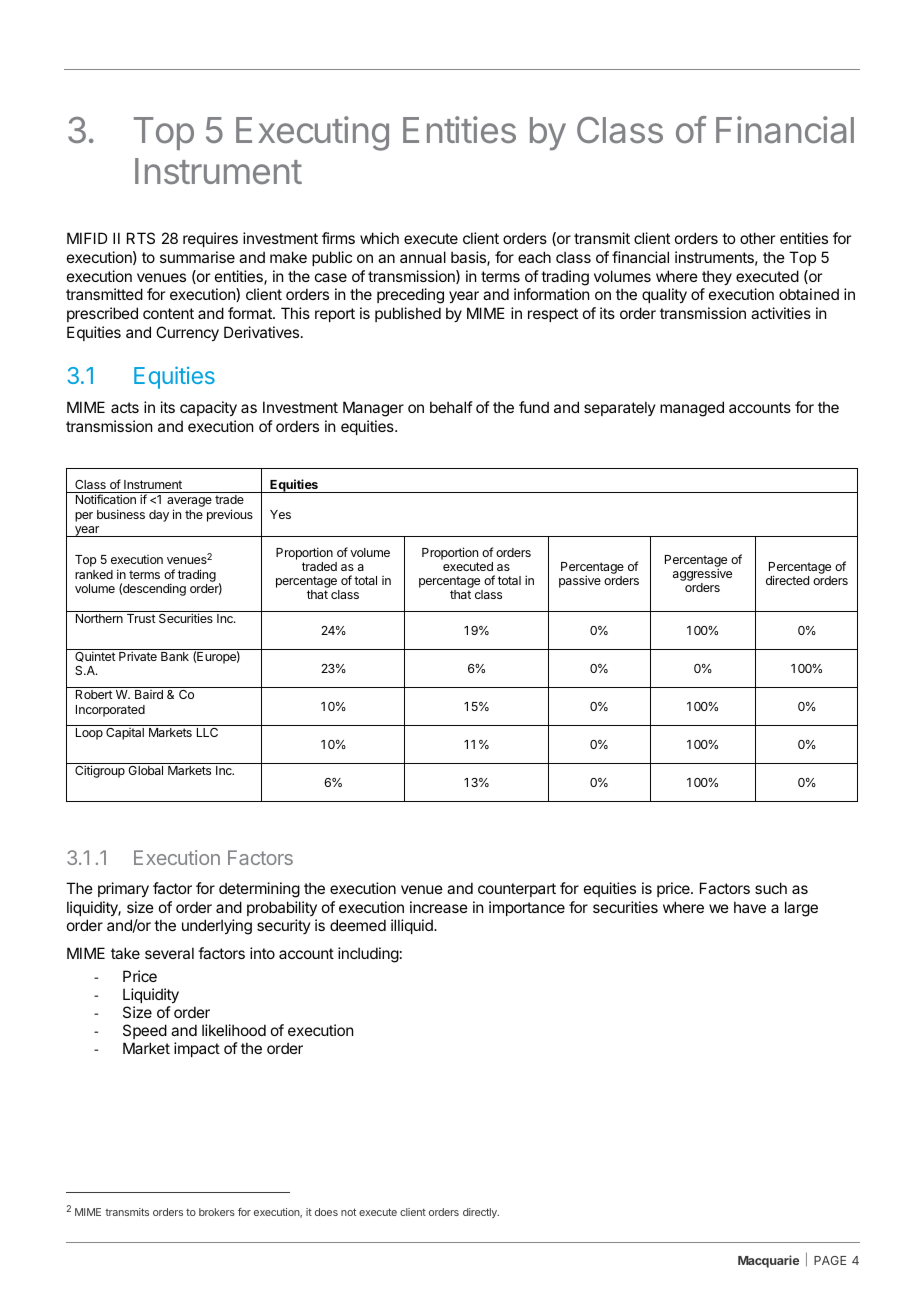 The image size is (924, 1308). Describe the element at coordinates (217, 1212) in the screenshot. I see `brokers` at that location.
